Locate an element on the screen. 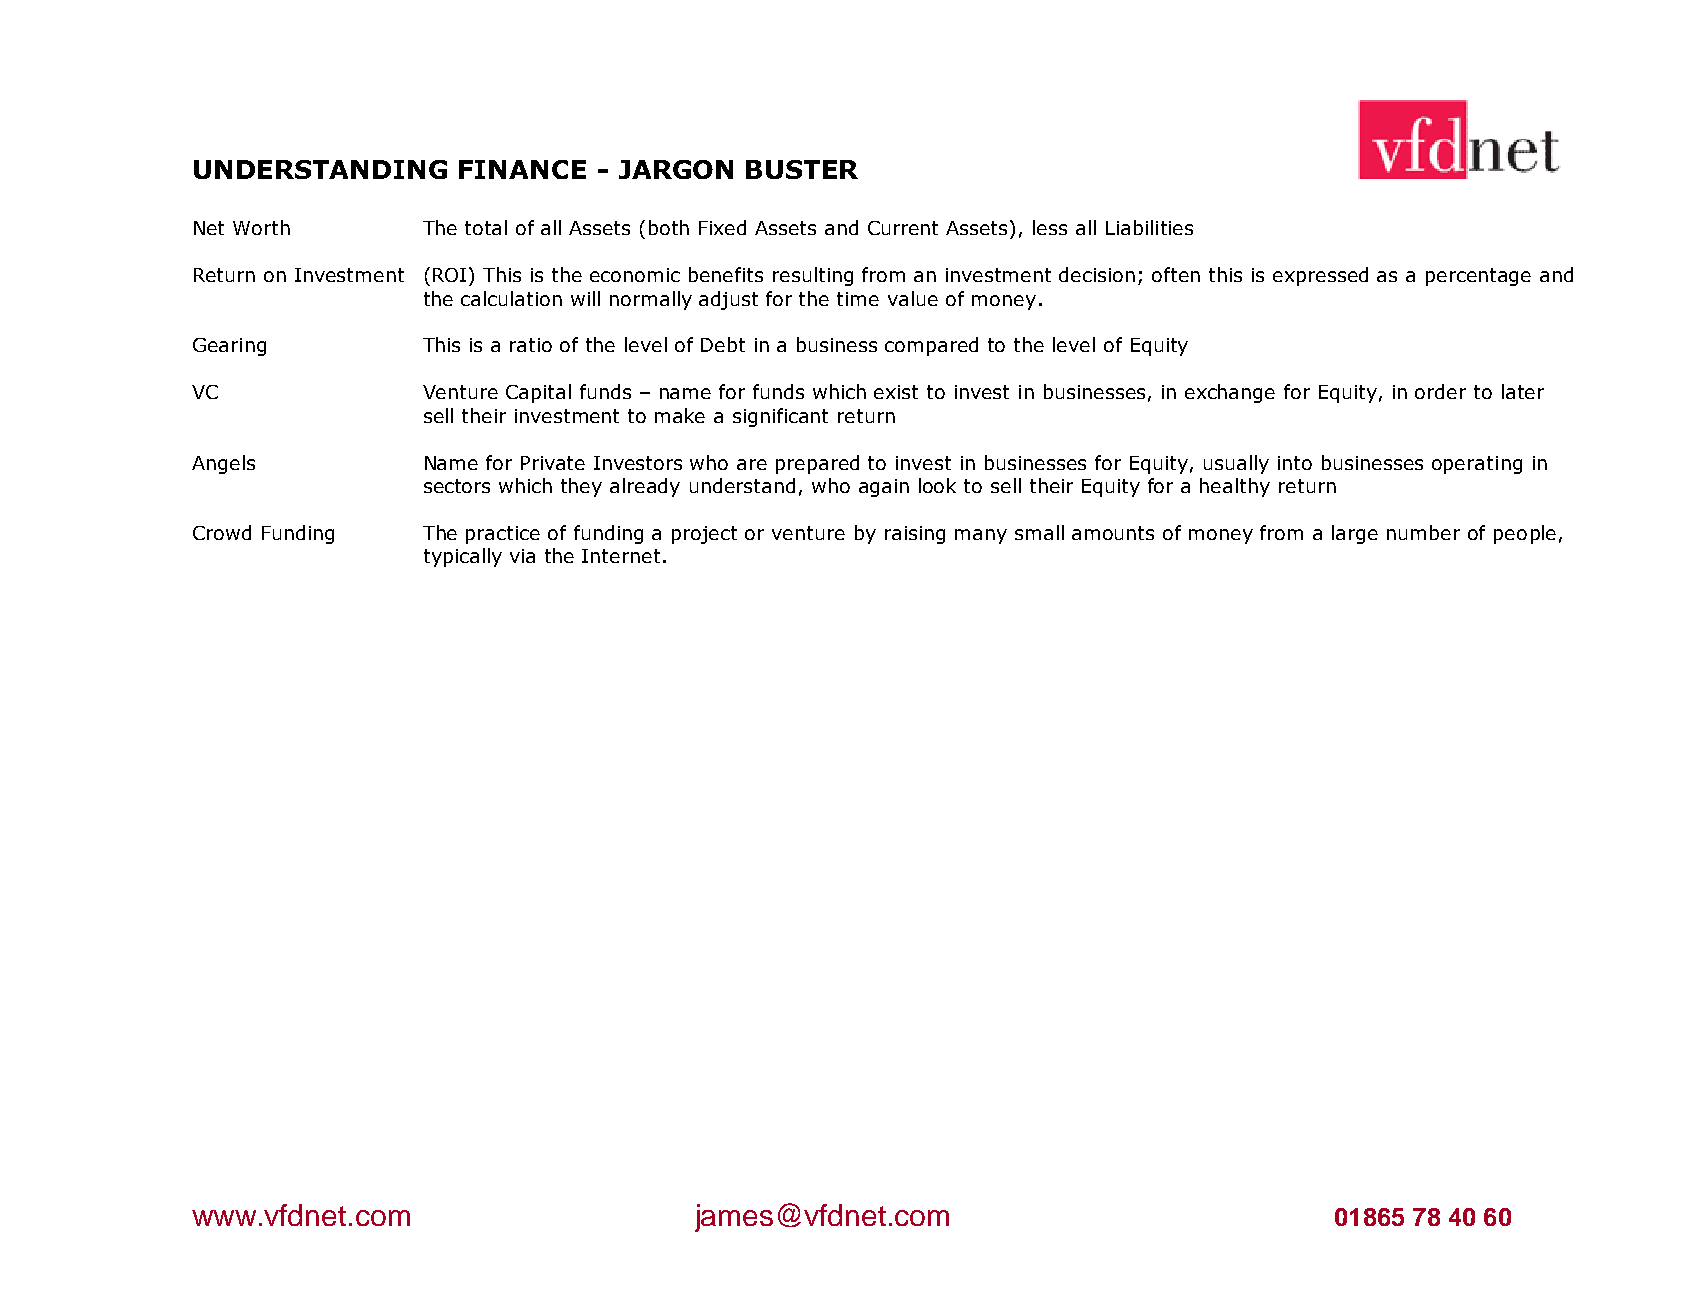  resulting is located at coordinates (813, 276).
